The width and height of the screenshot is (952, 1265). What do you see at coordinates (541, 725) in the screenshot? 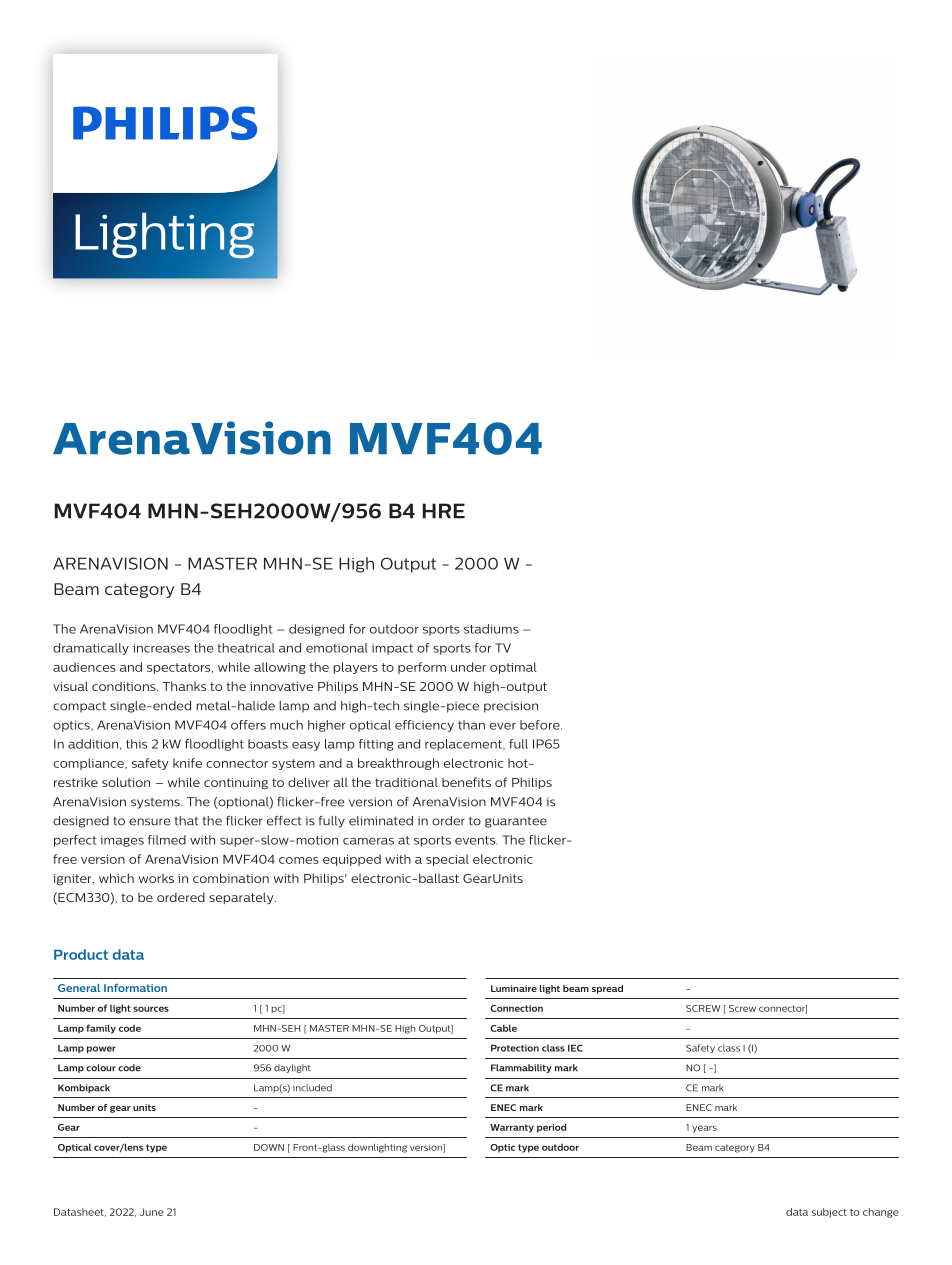
I see `before` at bounding box center [541, 725].
